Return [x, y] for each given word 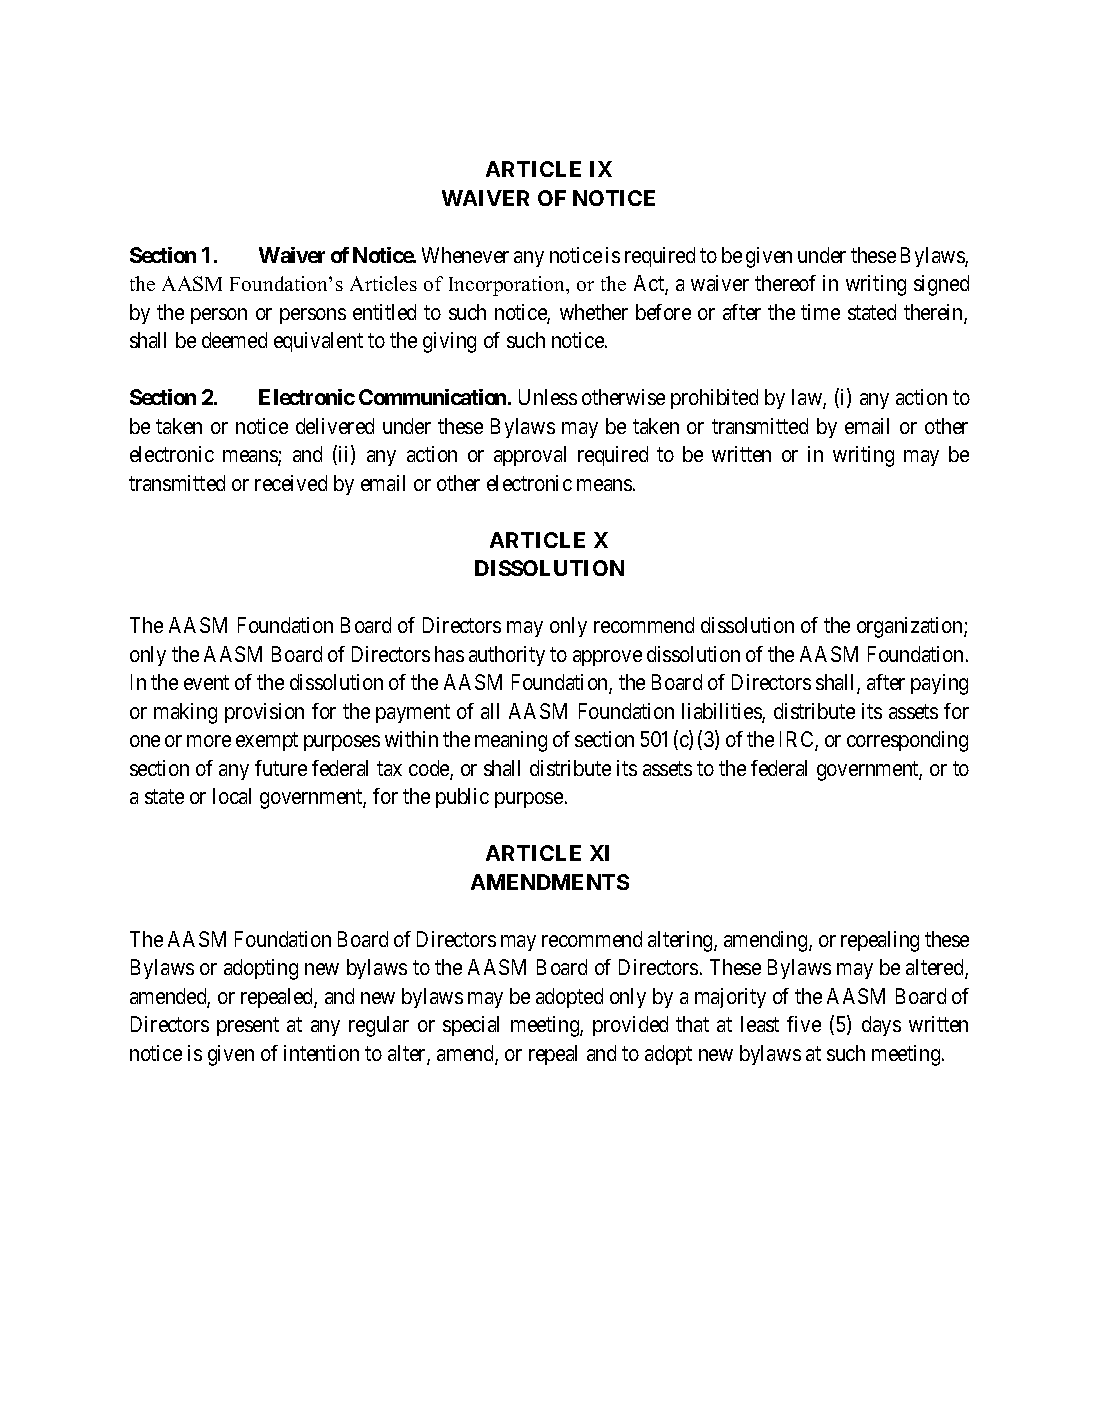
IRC [798, 740]
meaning [511, 741]
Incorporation [508, 286]
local [232, 796]
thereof [785, 283]
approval [530, 456]
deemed [234, 340]
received [291, 483]
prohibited [714, 399]
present [248, 1027]
